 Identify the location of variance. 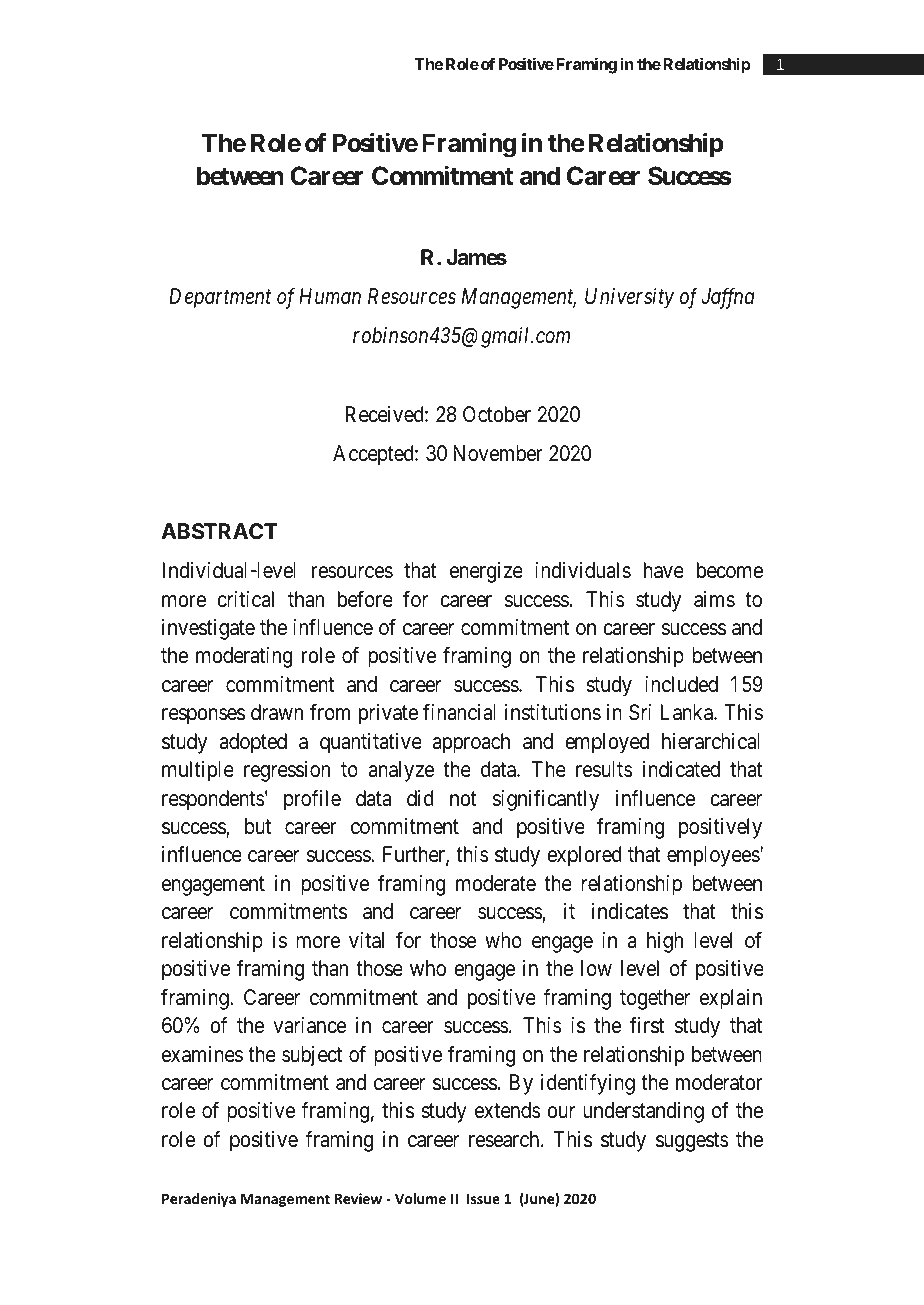
(309, 1025).
